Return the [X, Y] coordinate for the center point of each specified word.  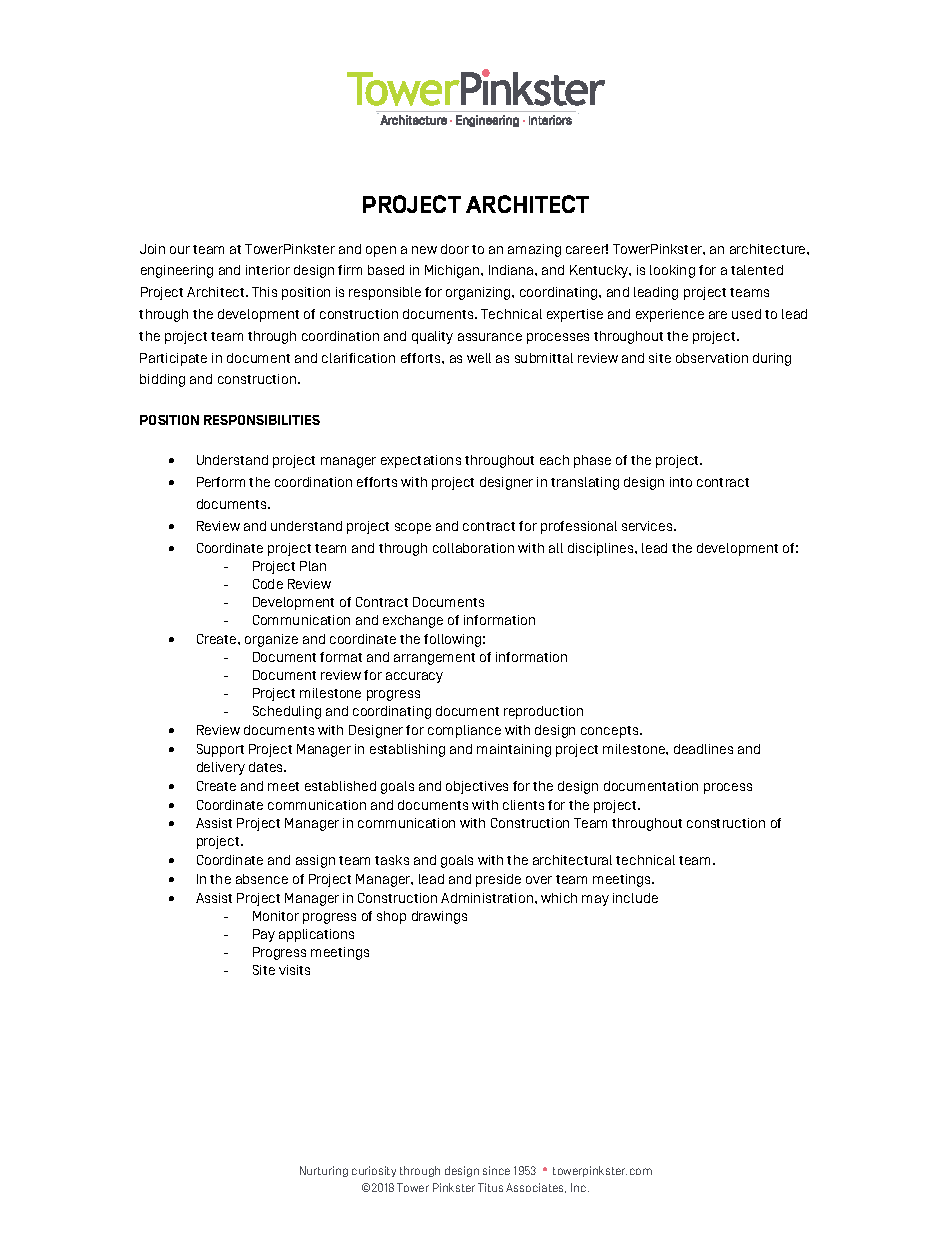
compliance [464, 731]
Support [220, 750]
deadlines [703, 749]
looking [672, 271]
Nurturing [324, 1171]
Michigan [453, 271]
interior [268, 270]
